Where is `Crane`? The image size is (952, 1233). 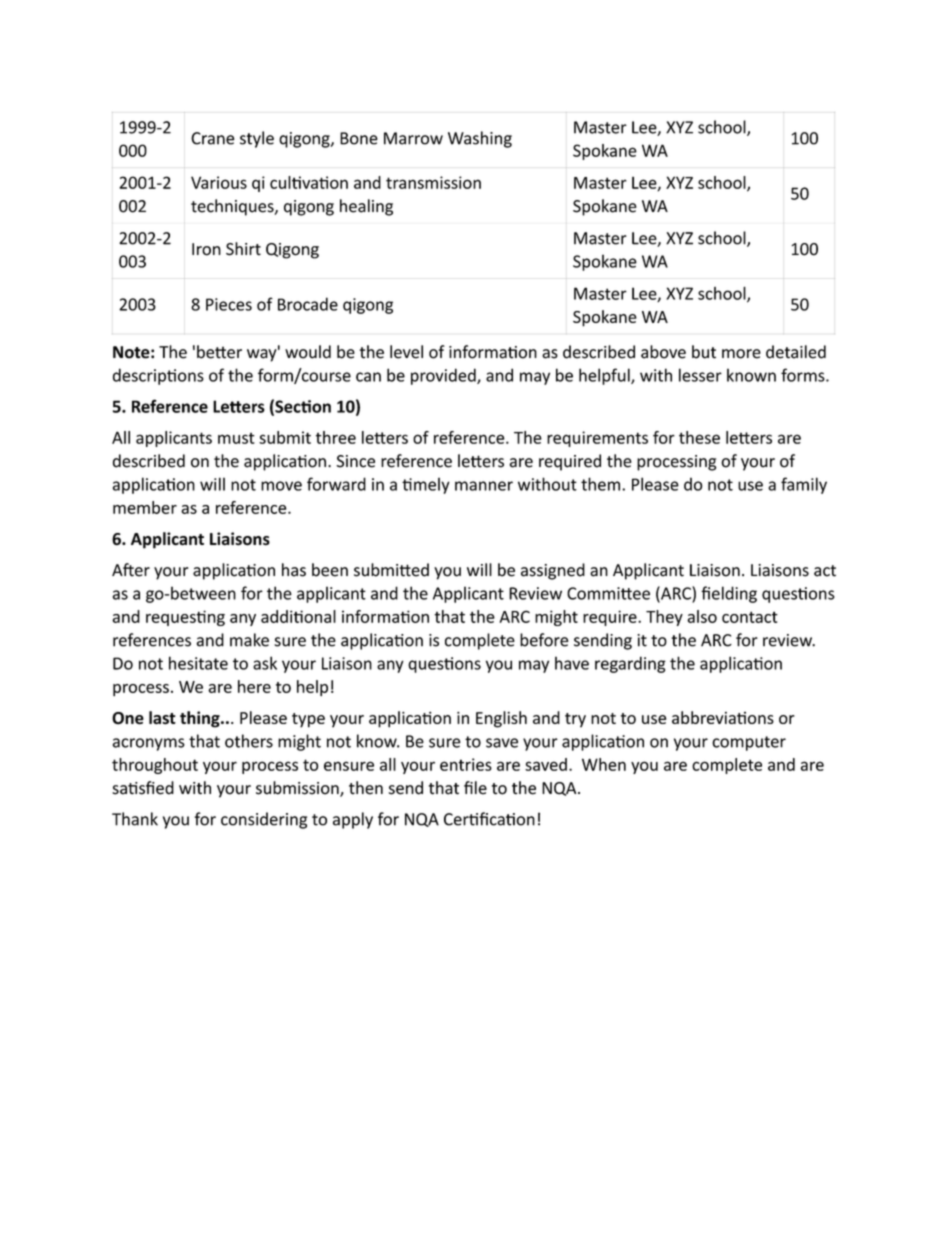 Crane is located at coordinates (213, 138).
